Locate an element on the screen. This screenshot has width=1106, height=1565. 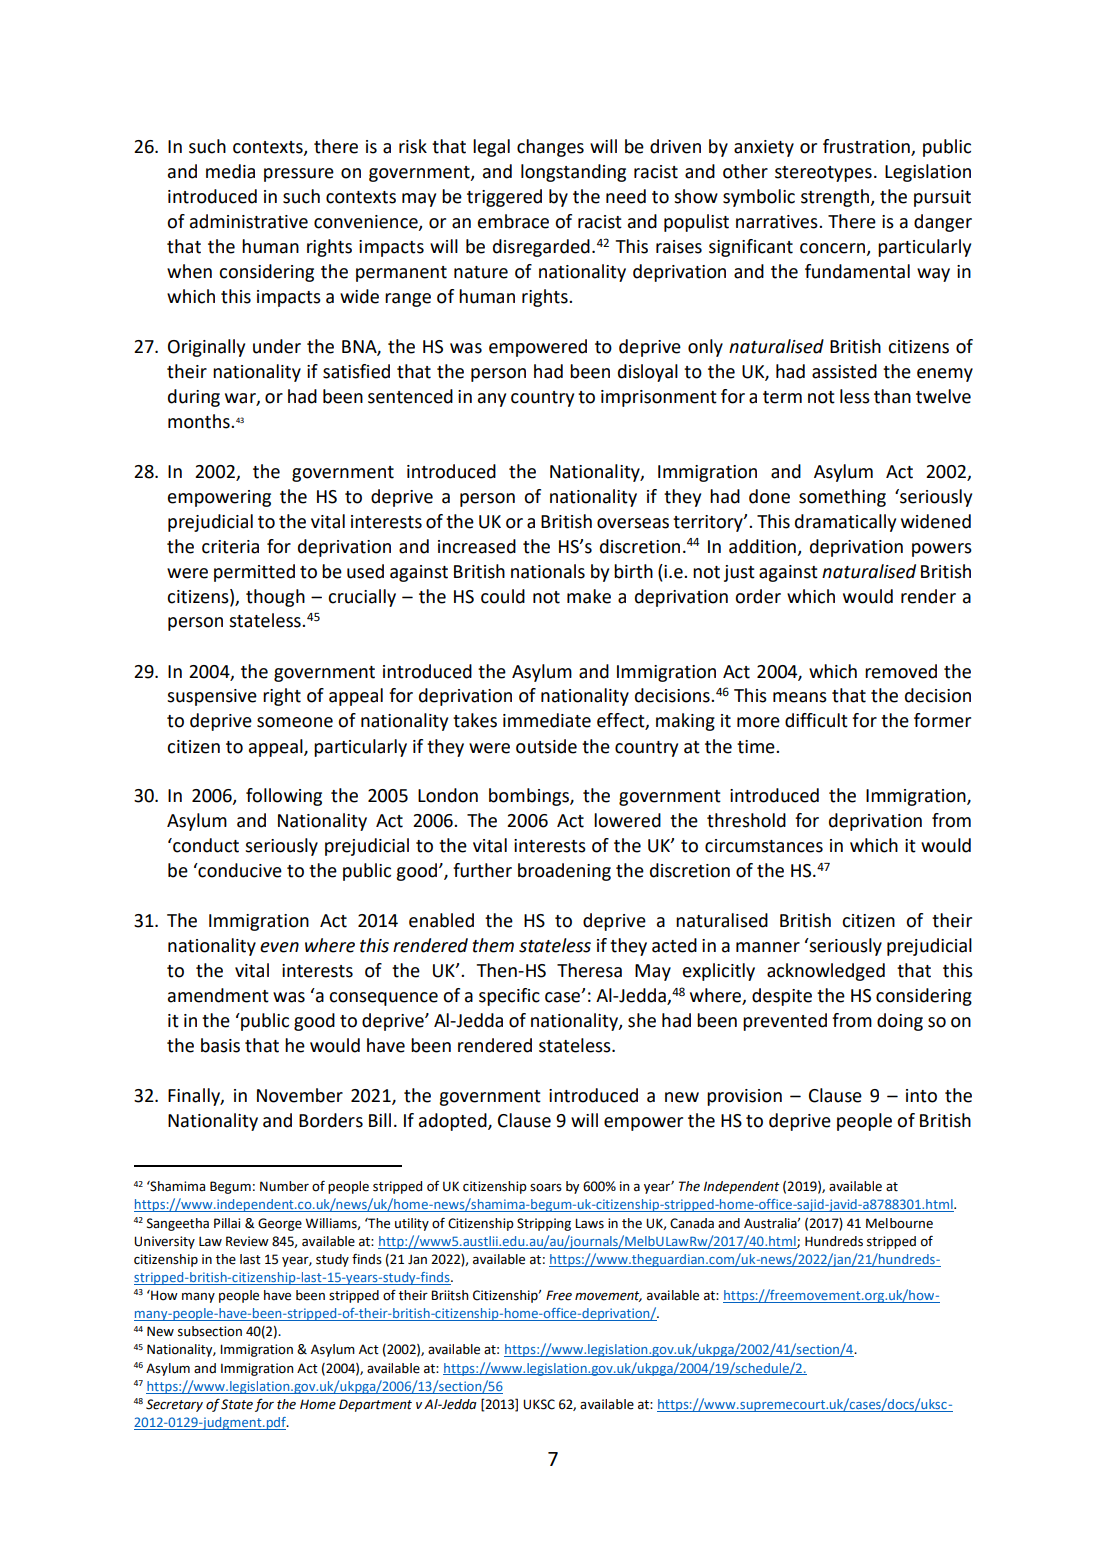
Secretary is located at coordinates (174, 1405).
